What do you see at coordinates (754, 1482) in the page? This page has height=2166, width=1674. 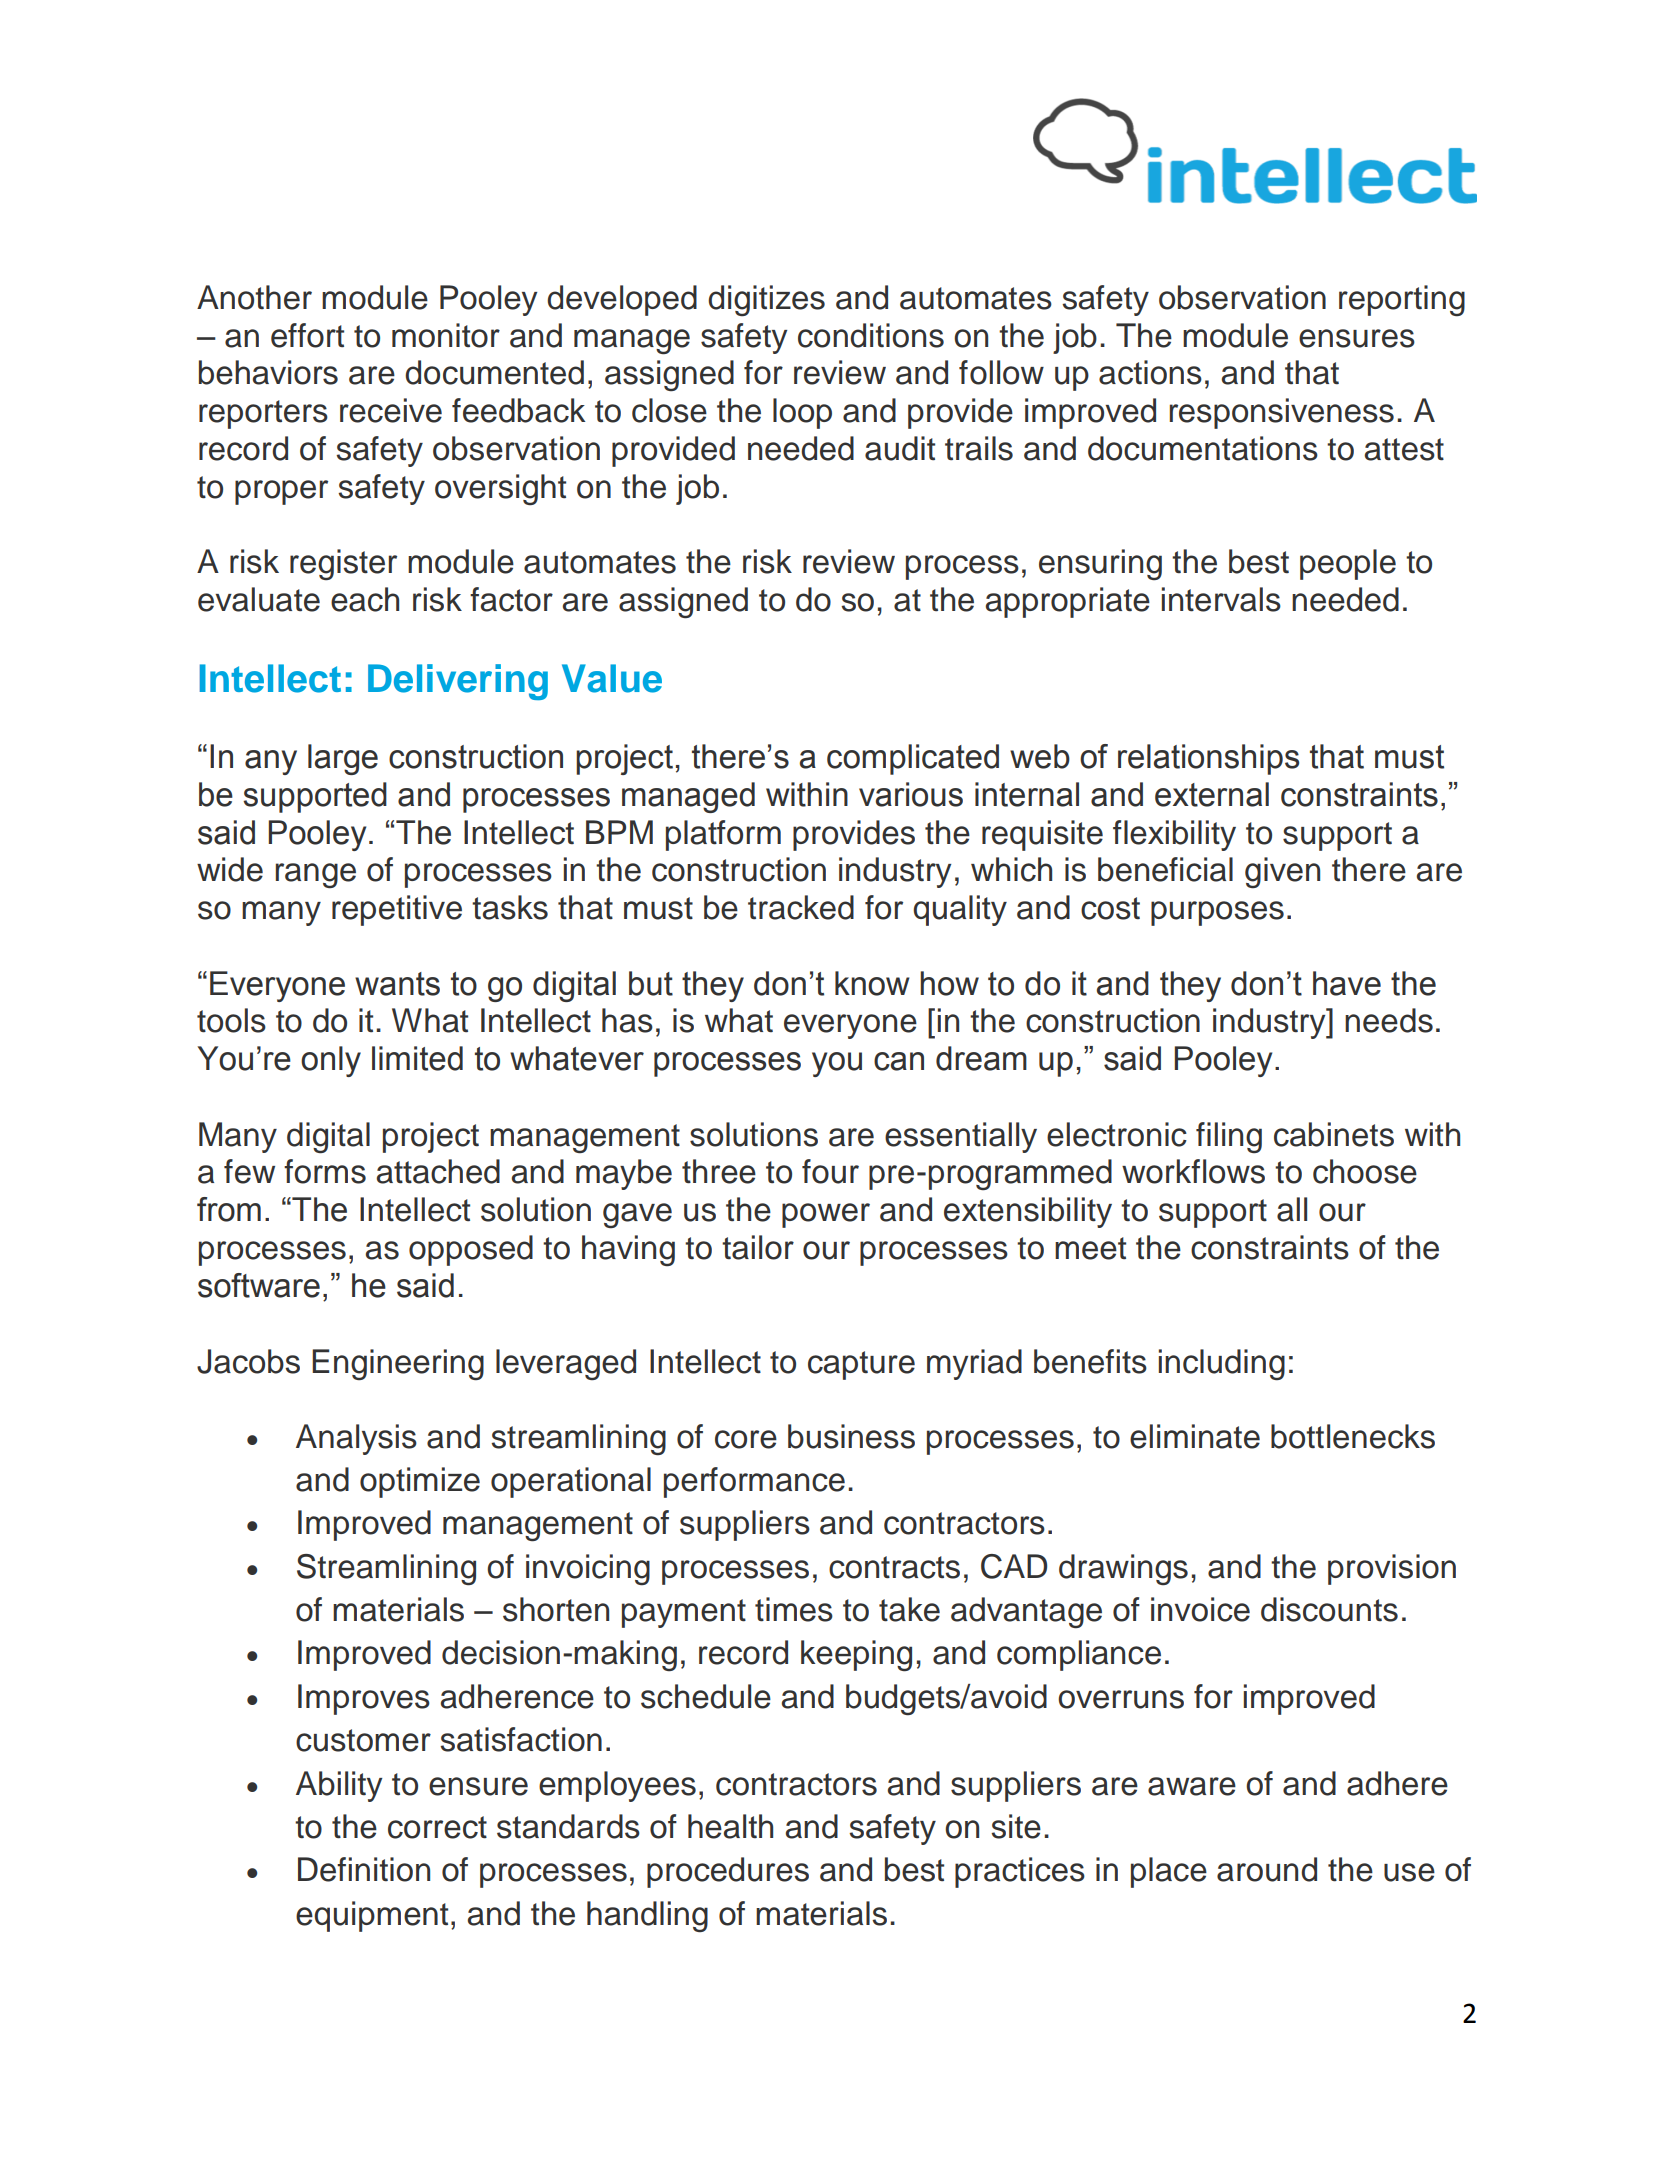 I see `performance` at bounding box center [754, 1482].
